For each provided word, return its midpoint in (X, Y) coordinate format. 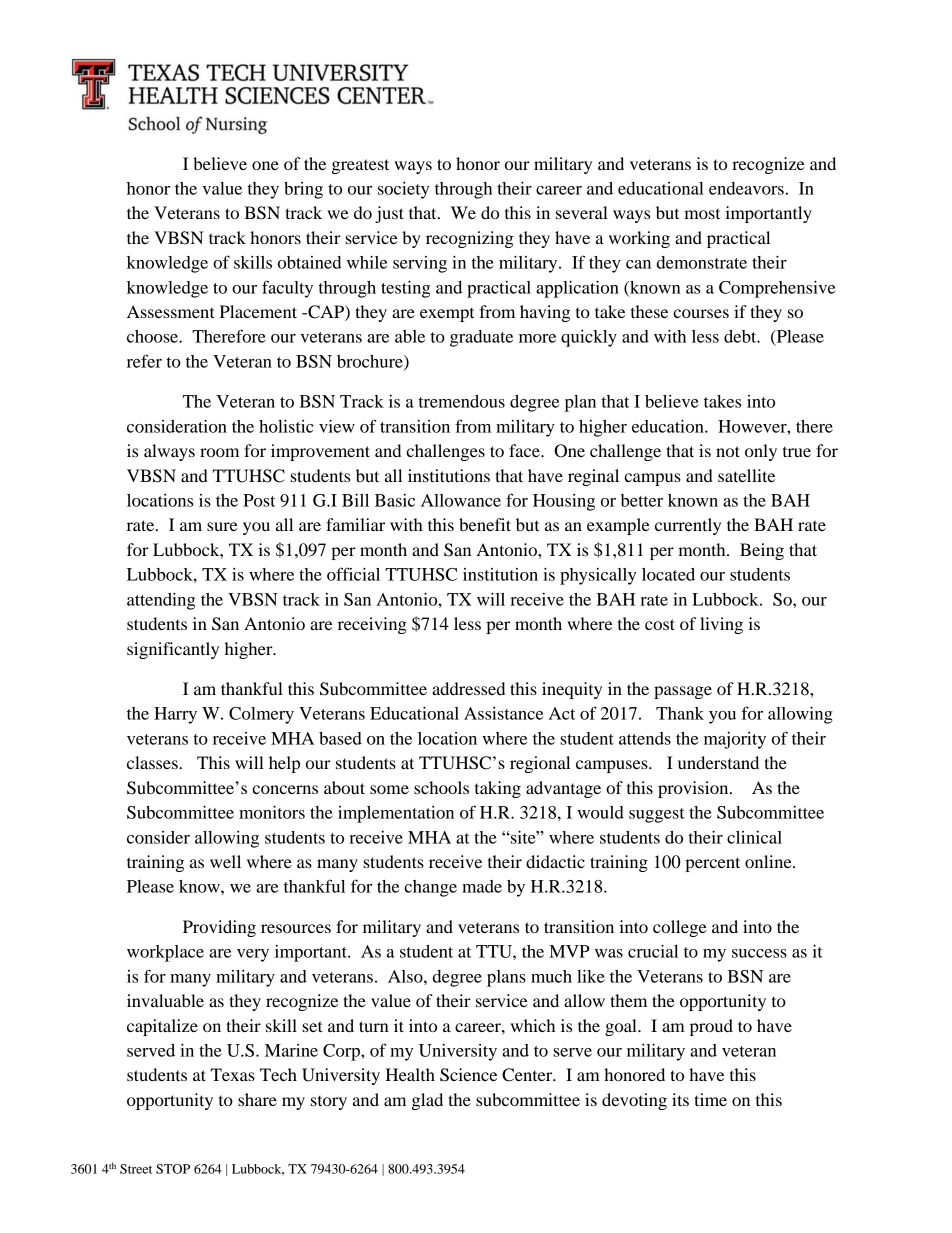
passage (683, 692)
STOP (173, 1169)
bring (303, 190)
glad (427, 1101)
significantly (173, 650)
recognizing (470, 239)
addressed (468, 688)
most (702, 214)
